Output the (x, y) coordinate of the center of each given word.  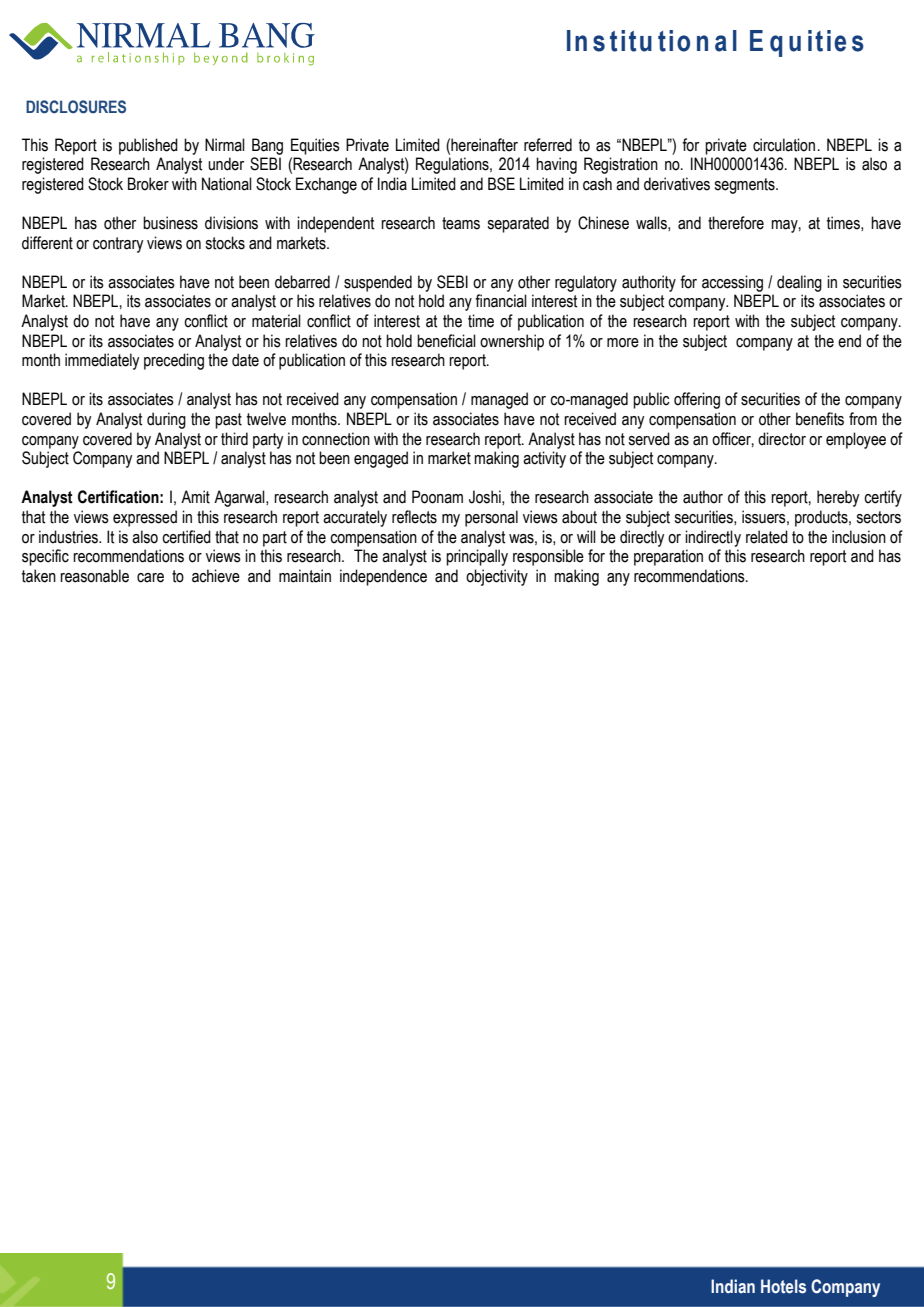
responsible (548, 557)
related (767, 537)
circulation (784, 145)
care (150, 578)
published (148, 146)
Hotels (783, 1286)
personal (491, 518)
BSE (501, 184)
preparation (668, 557)
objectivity (497, 577)
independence (383, 577)
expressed (145, 518)
